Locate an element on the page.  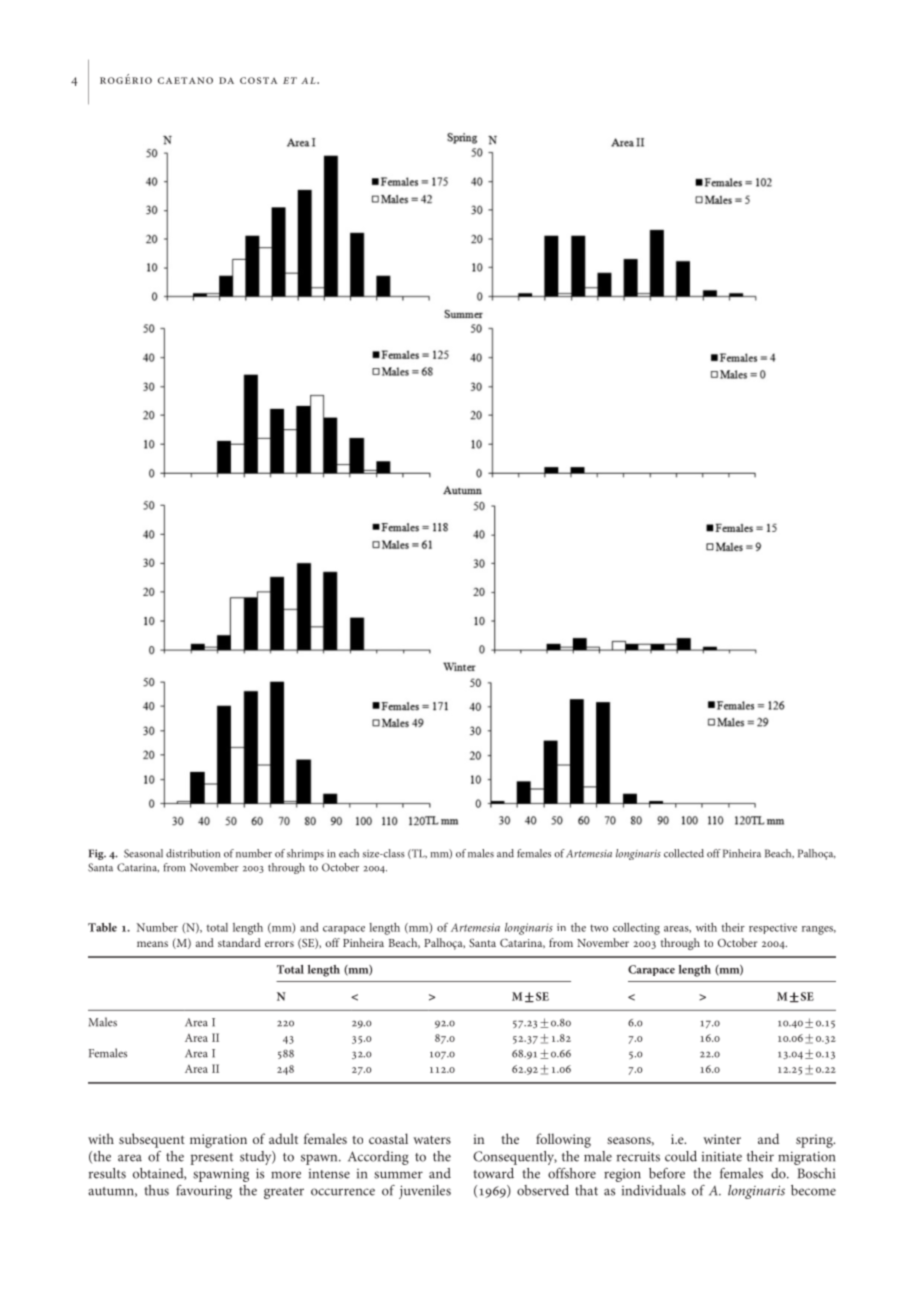
distribution is located at coordinates (193, 853).
